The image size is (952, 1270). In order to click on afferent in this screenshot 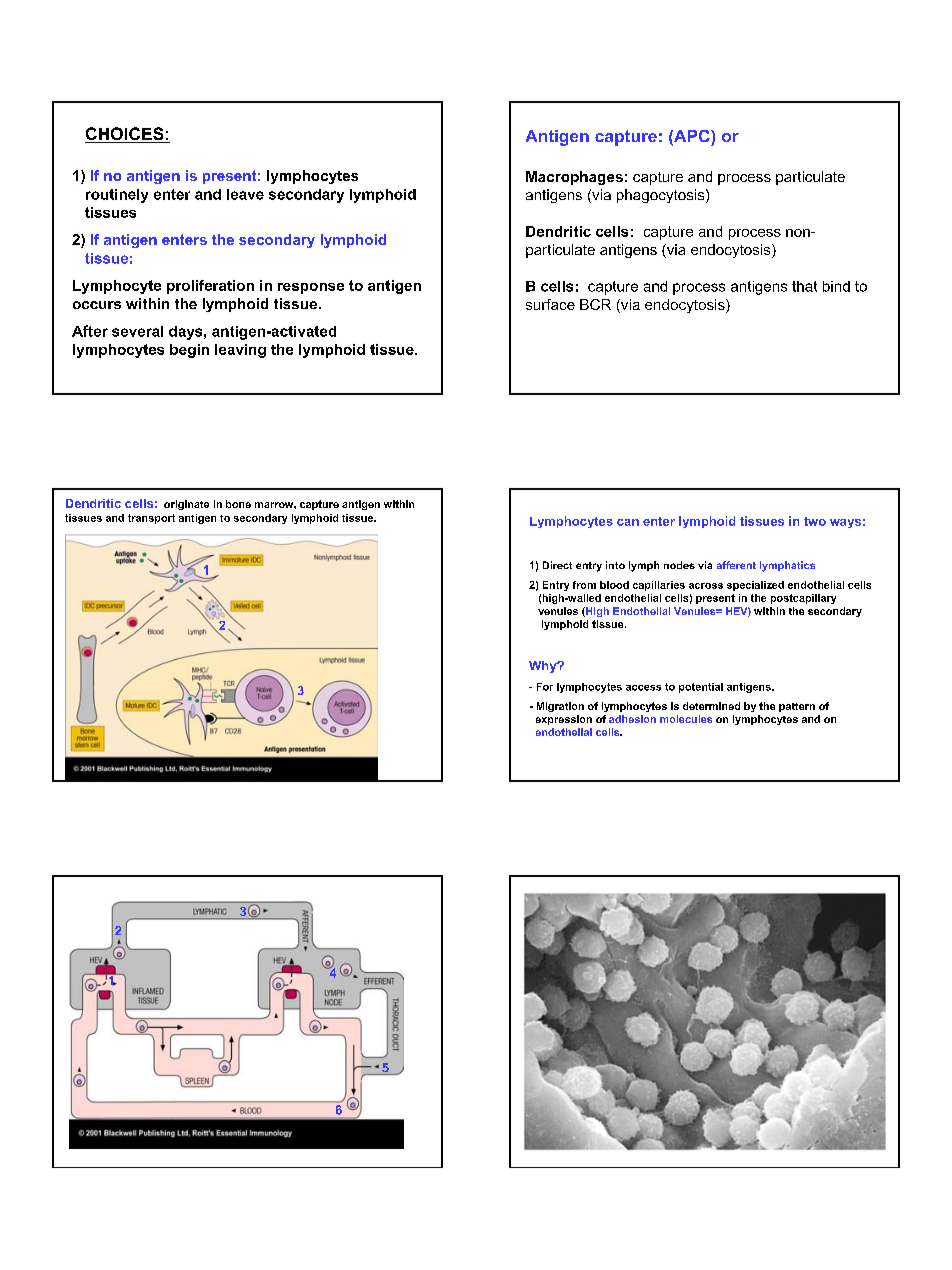, I will do `click(736, 565)`.
